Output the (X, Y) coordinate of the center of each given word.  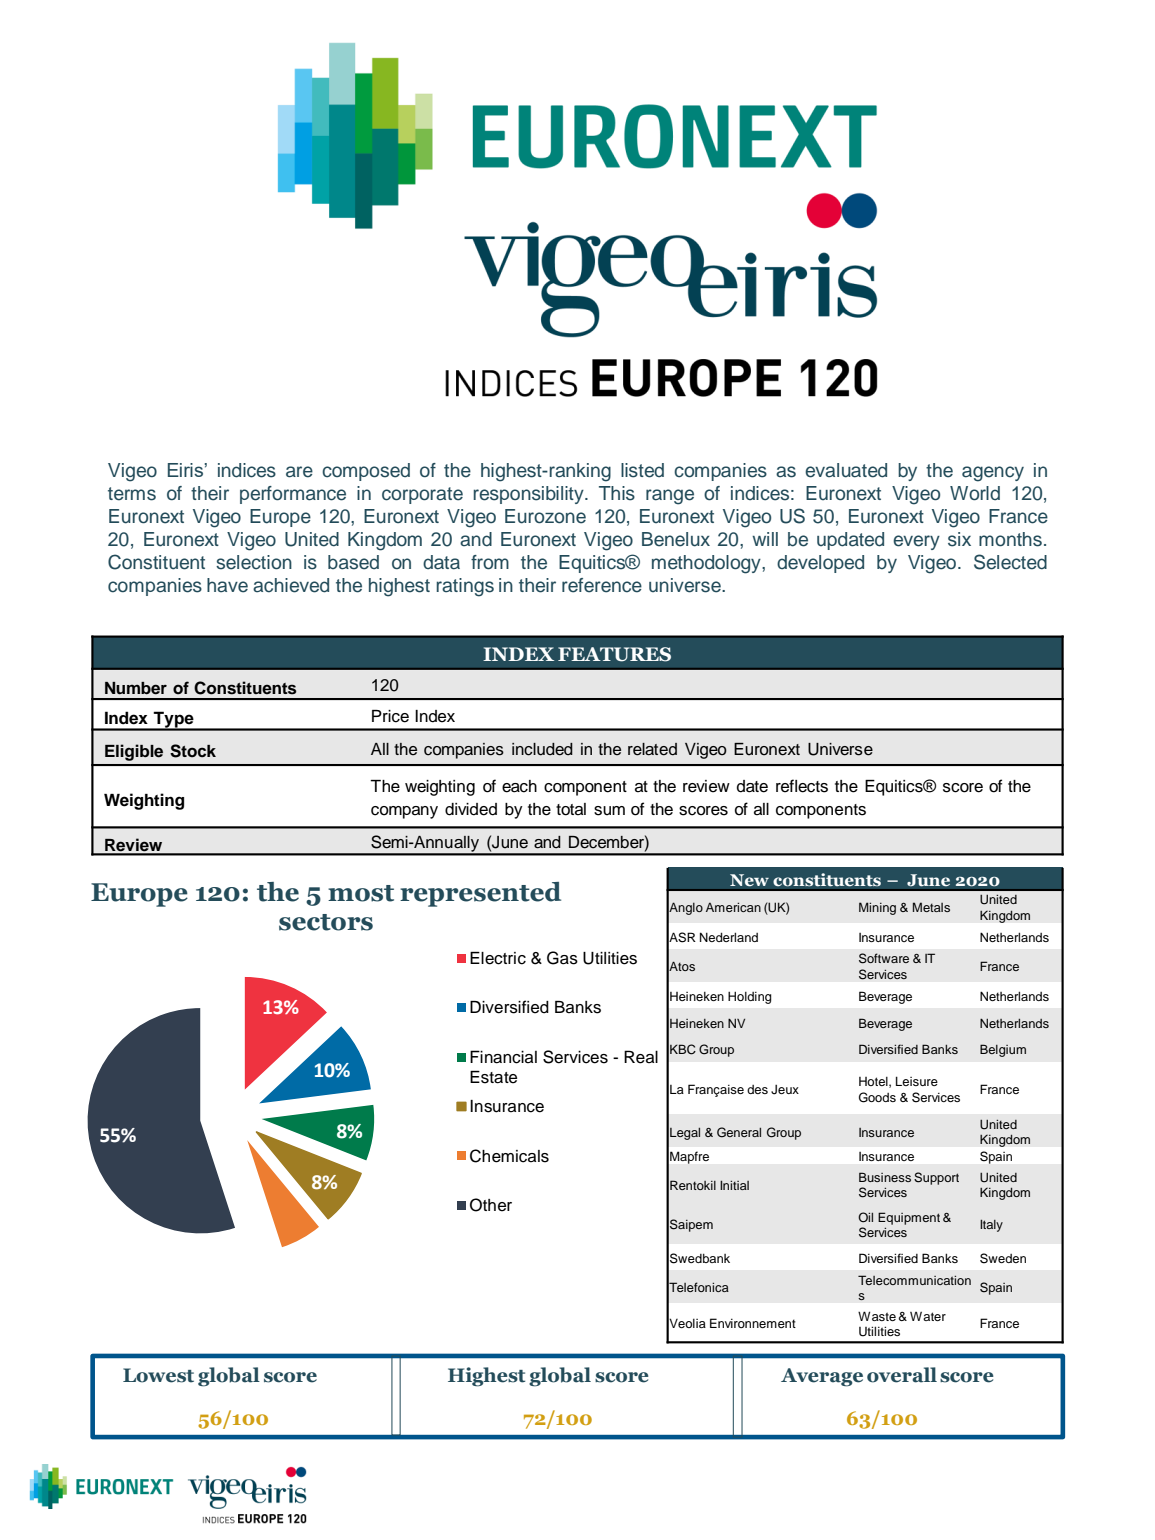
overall (902, 1375)
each (519, 786)
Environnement (753, 1323)
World (975, 493)
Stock (193, 751)
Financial (503, 1057)
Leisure (917, 1081)
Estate (493, 1077)
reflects (802, 786)
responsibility (529, 495)
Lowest (158, 1375)
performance (293, 495)
